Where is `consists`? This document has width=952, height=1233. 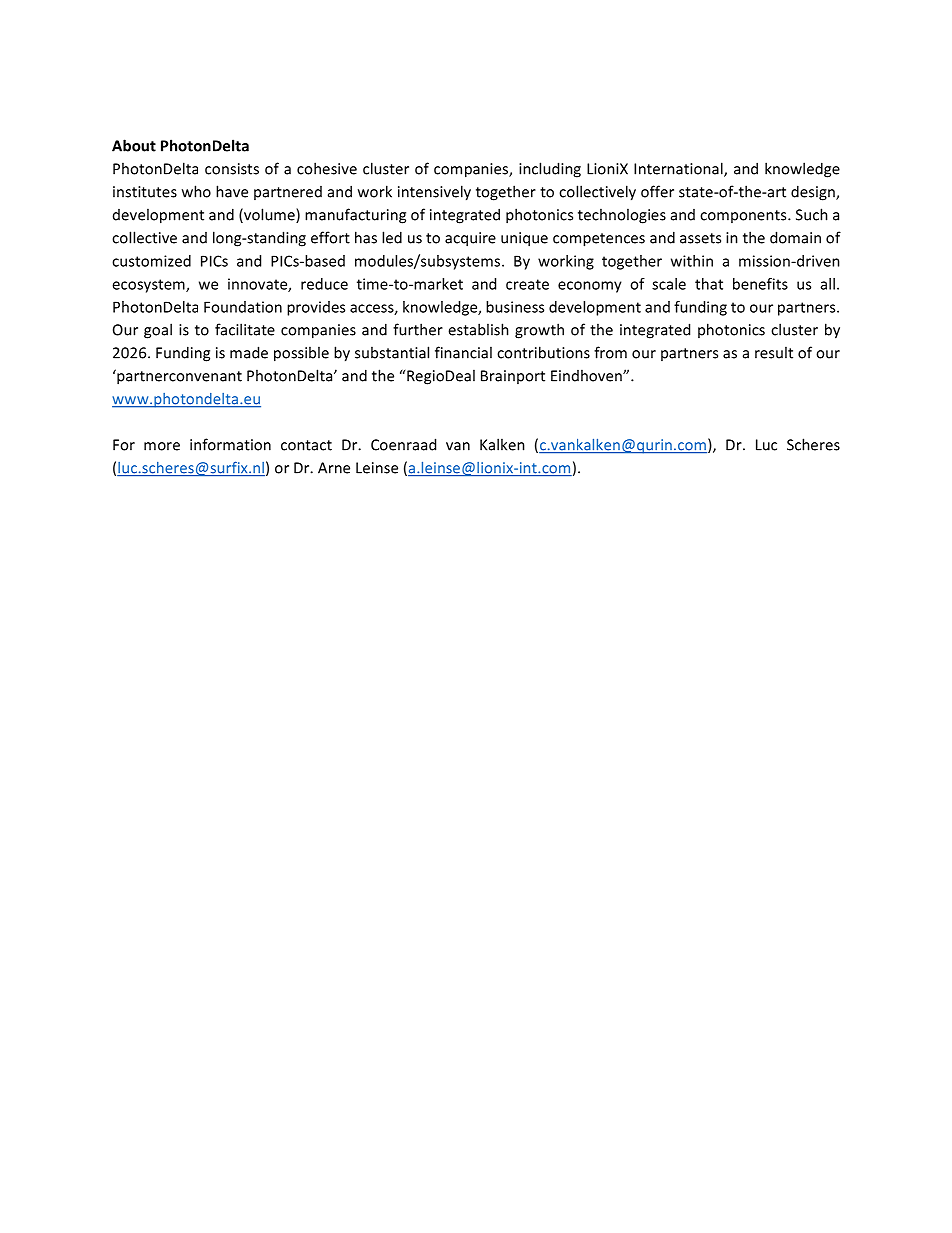 consists is located at coordinates (232, 169).
